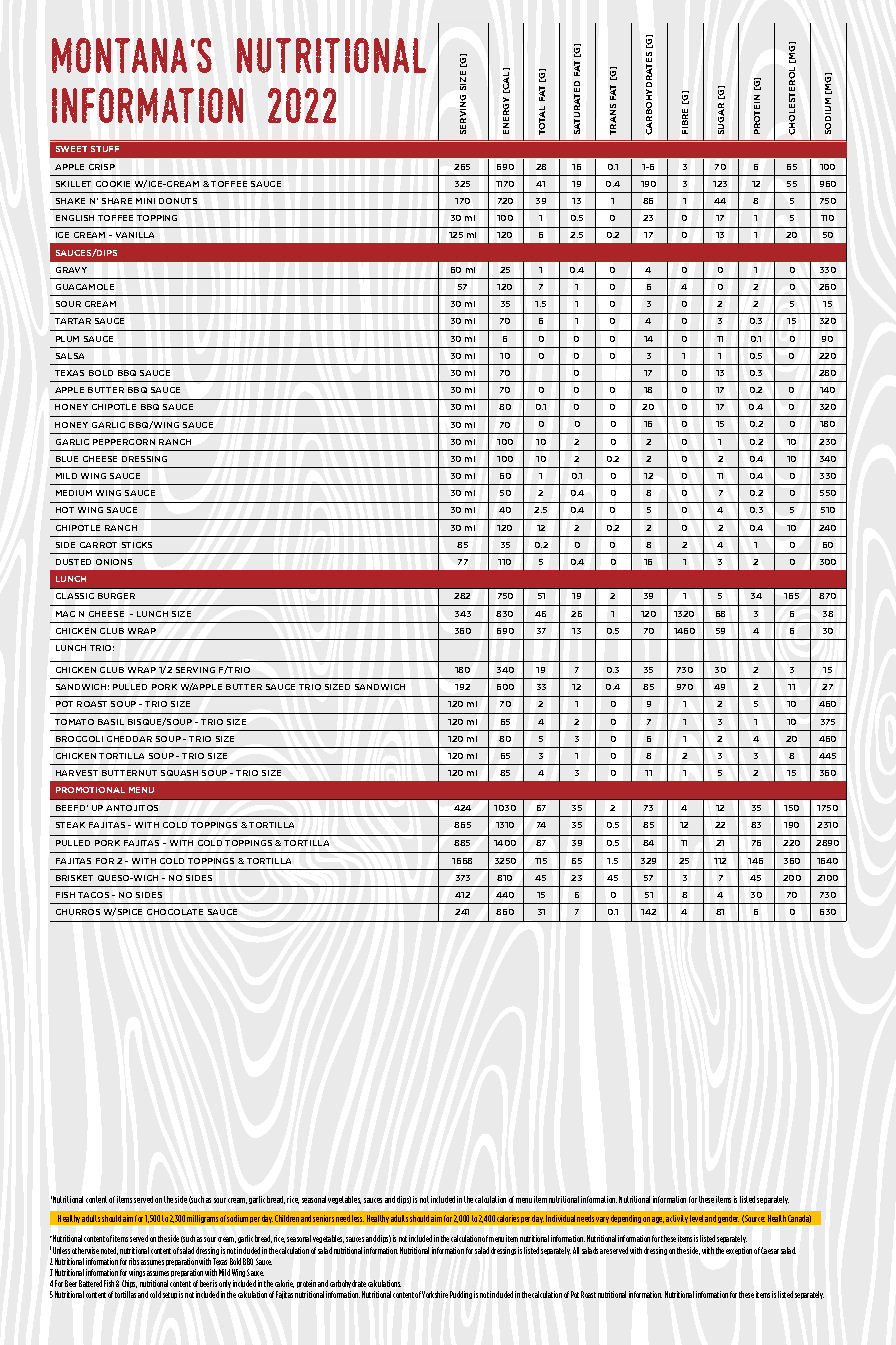 The width and height of the image is (896, 1345). Describe the element at coordinates (137, 545) in the image. I see `STICKS` at that location.
